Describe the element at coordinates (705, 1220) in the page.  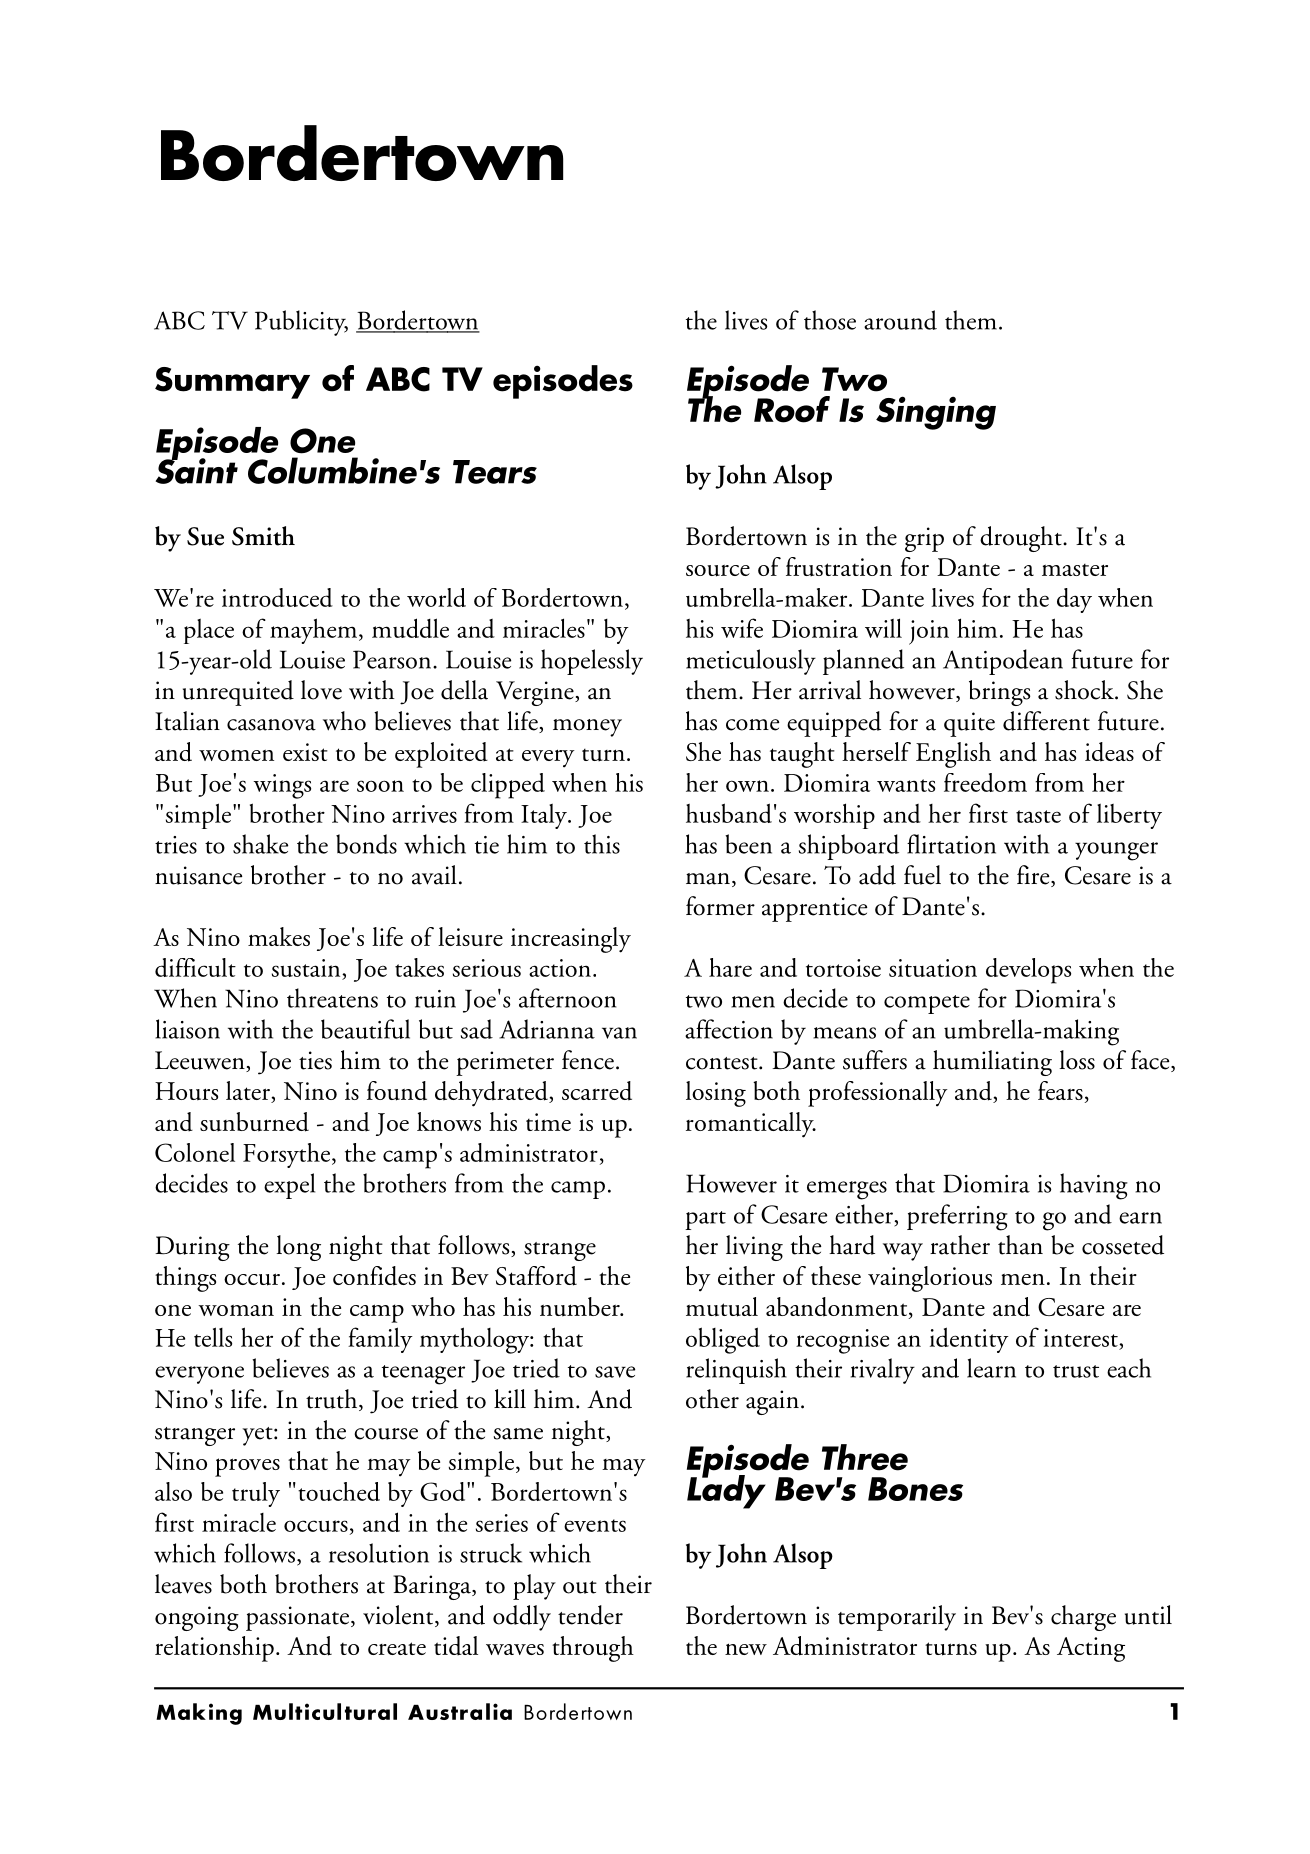
I see `part` at that location.
